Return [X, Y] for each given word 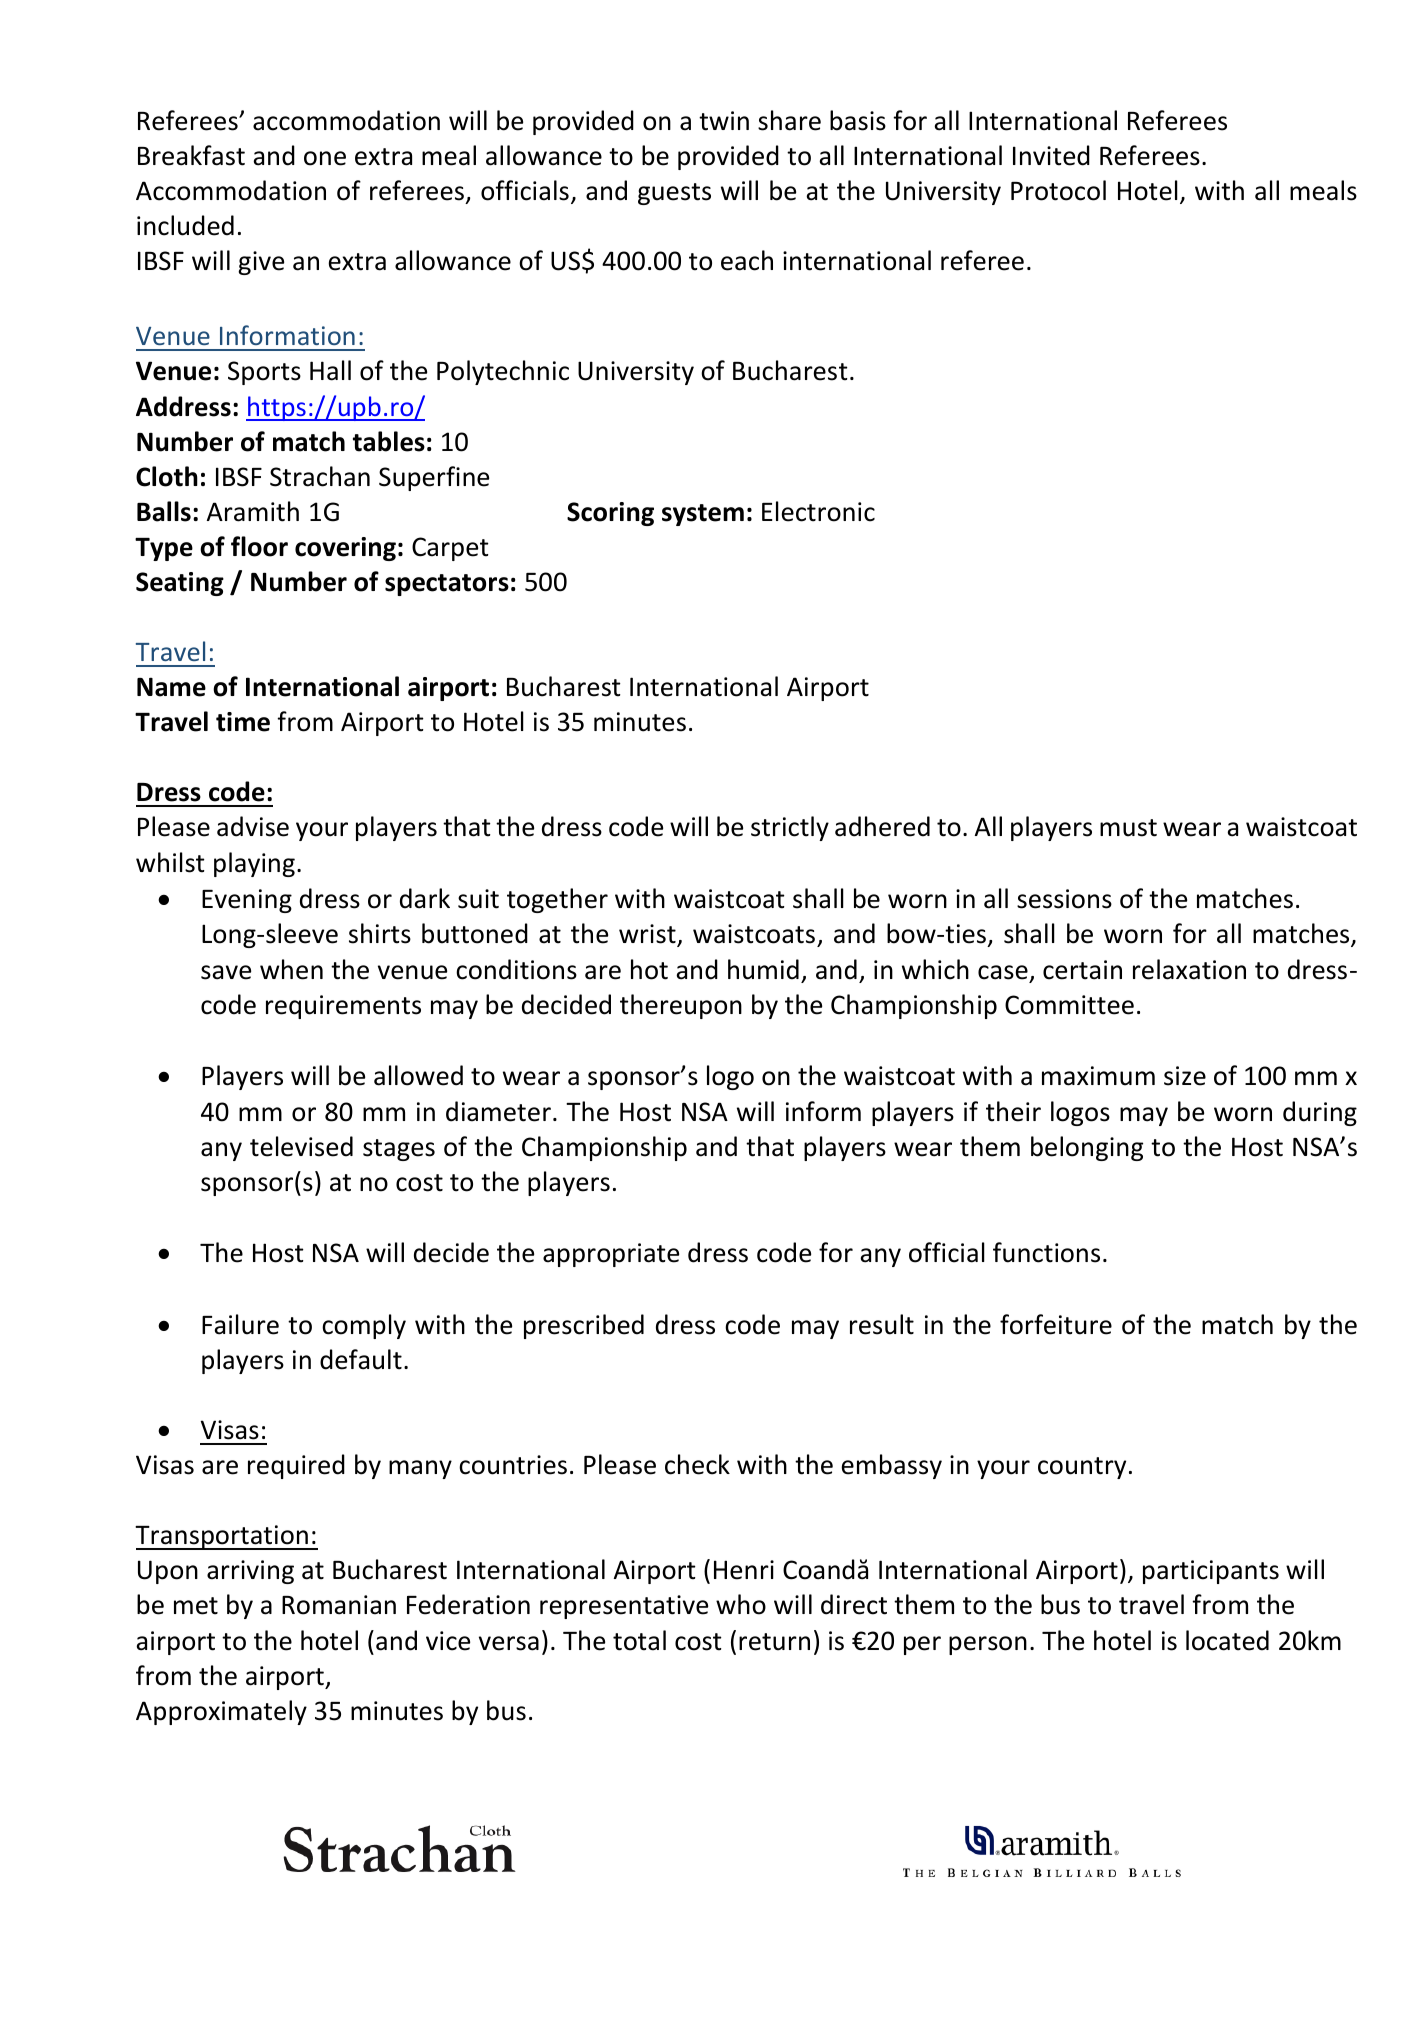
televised [301, 1146]
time [243, 722]
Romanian [339, 1605]
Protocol [1058, 190]
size [1185, 1076]
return [774, 1642]
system [703, 515]
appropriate [611, 1255]
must [1128, 828]
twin [724, 121]
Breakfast [191, 155]
